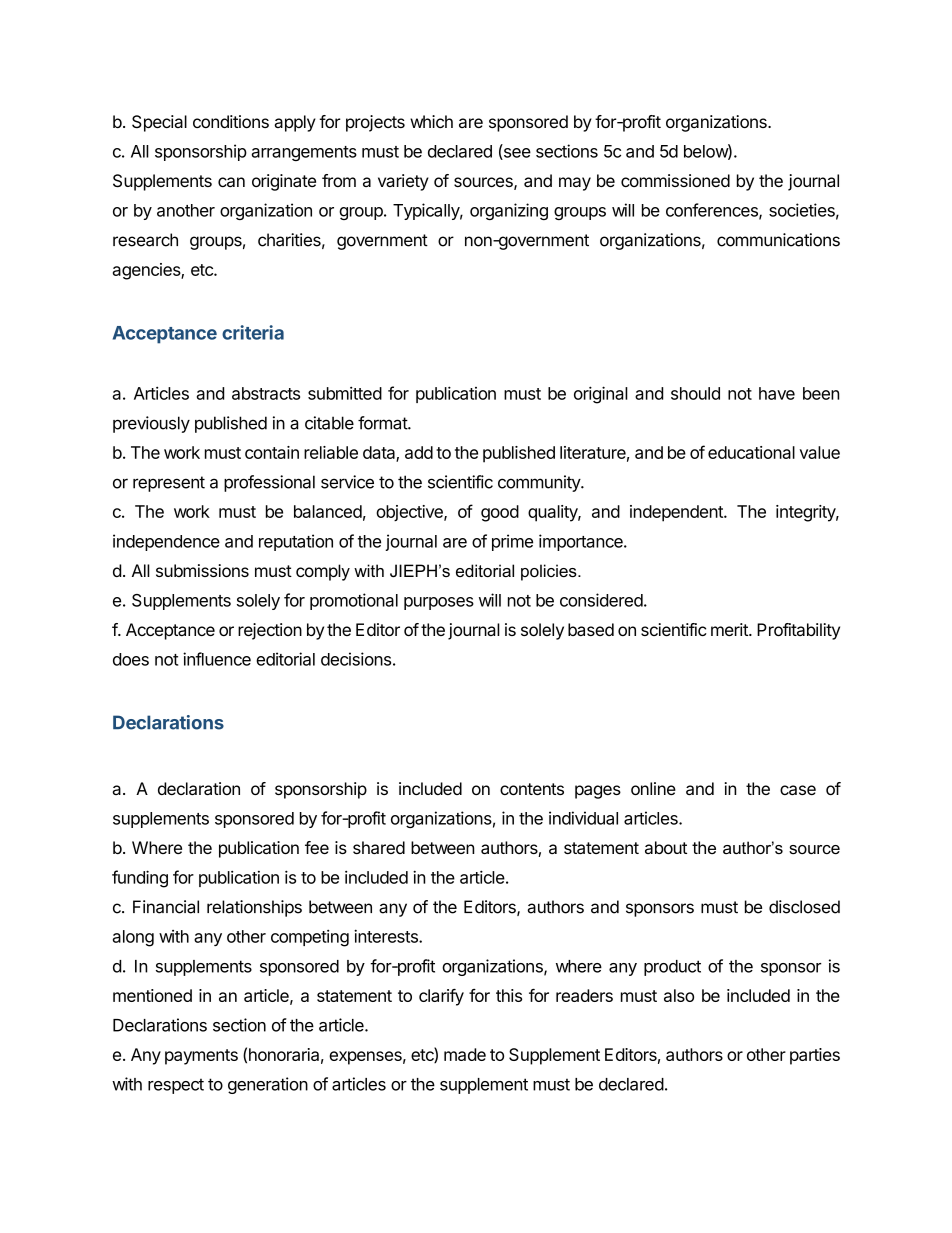 The image size is (952, 1233). I want to click on which, so click(431, 121).
